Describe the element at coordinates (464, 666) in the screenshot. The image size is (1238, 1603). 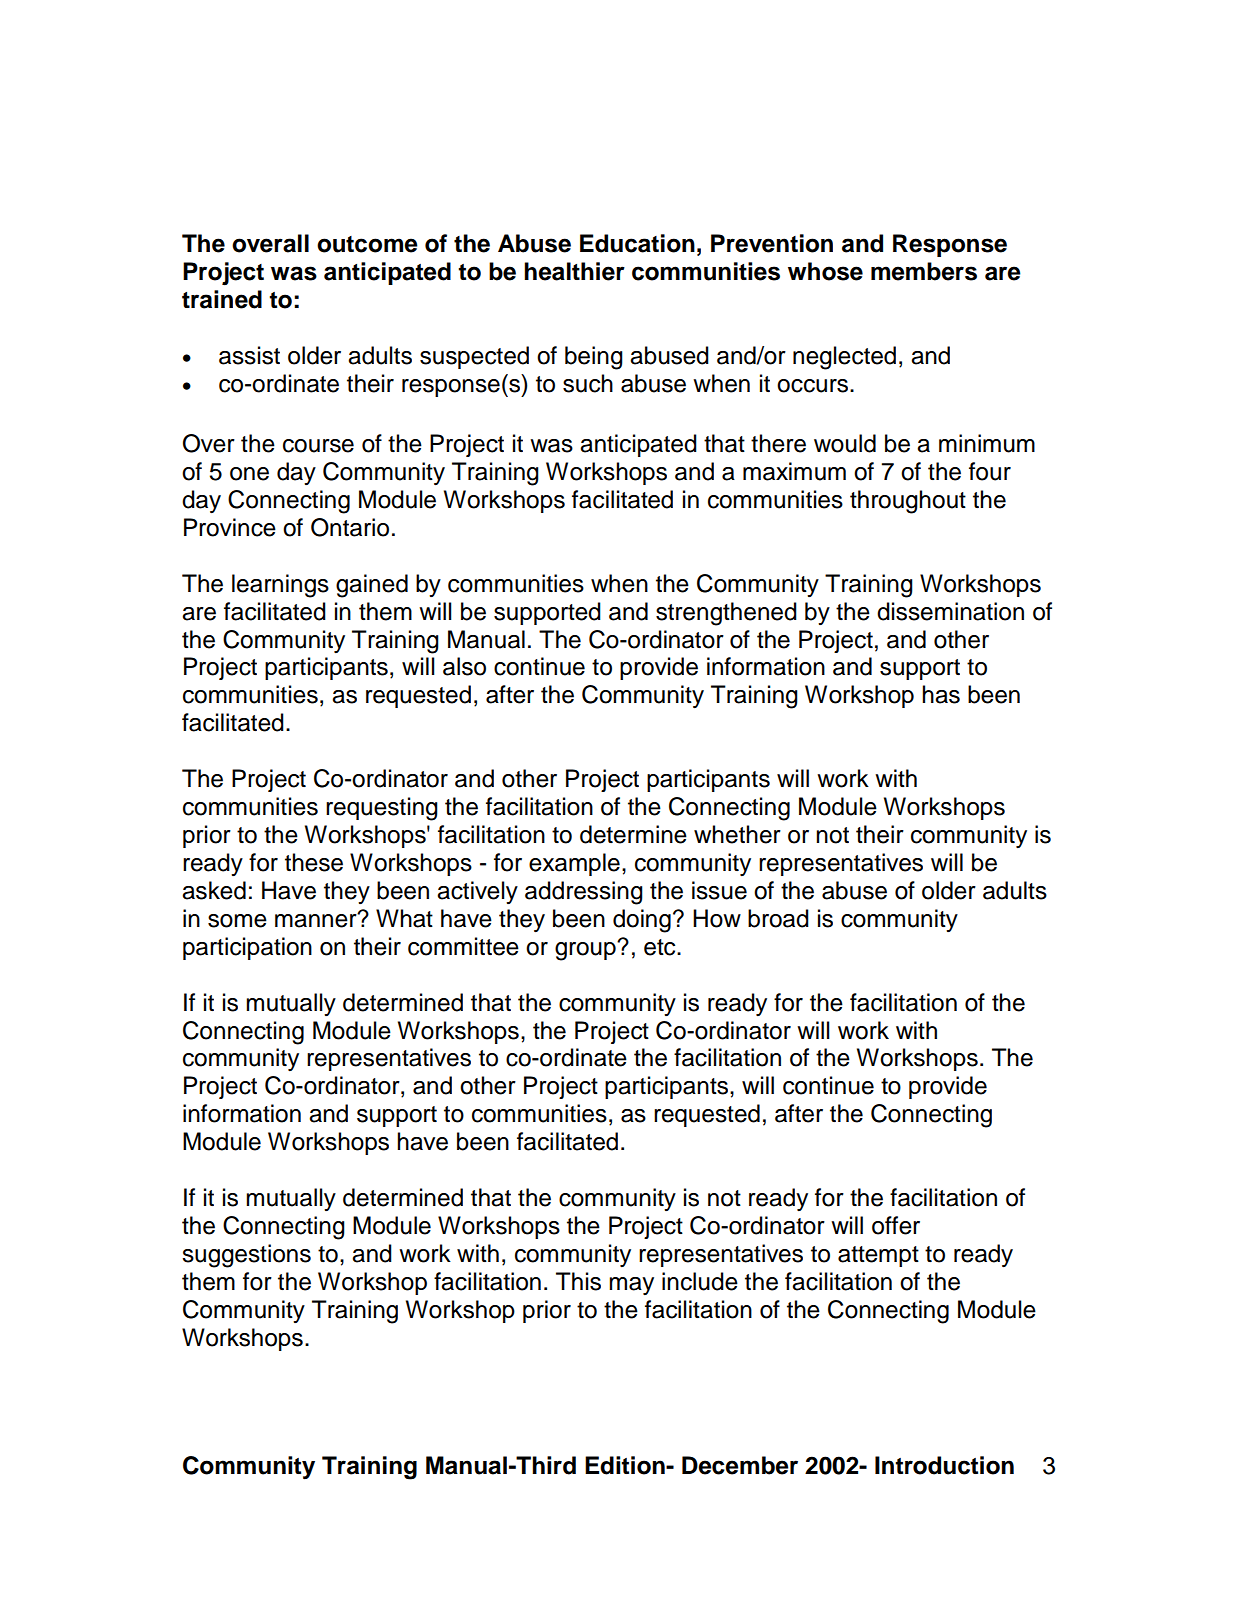
I see `also` at that location.
